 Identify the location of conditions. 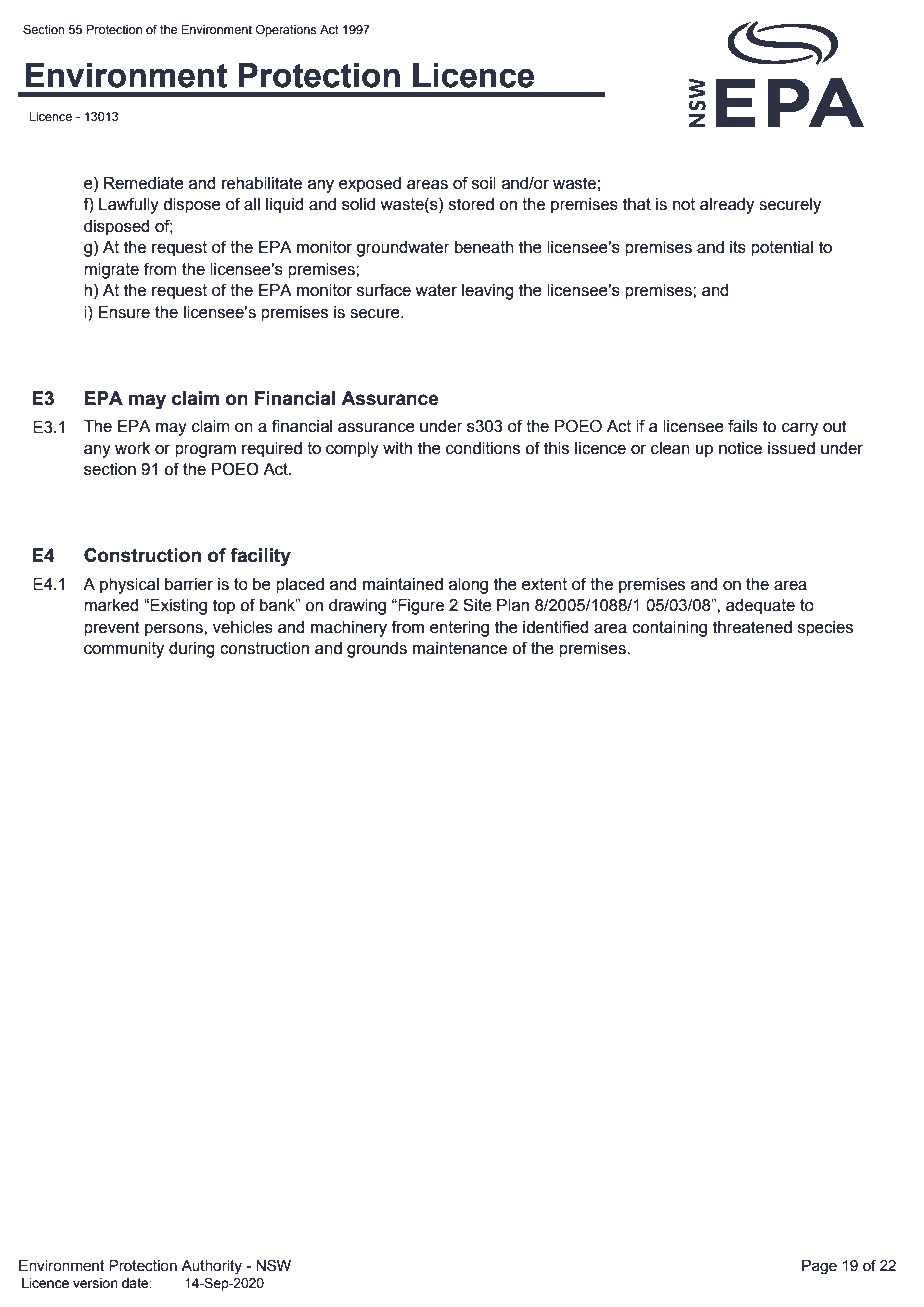
(483, 448).
